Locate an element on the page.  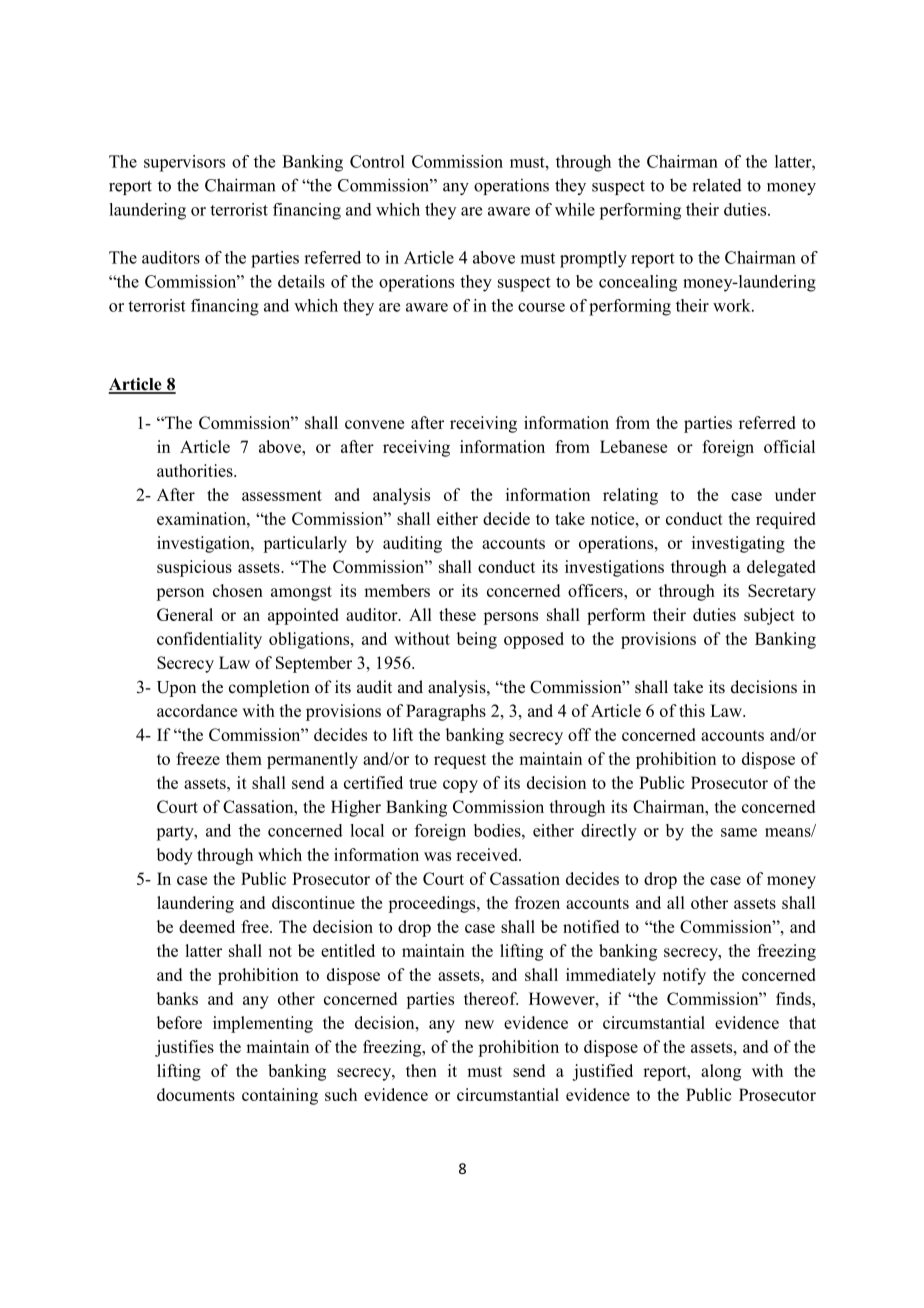
frozen is located at coordinates (537, 902).
